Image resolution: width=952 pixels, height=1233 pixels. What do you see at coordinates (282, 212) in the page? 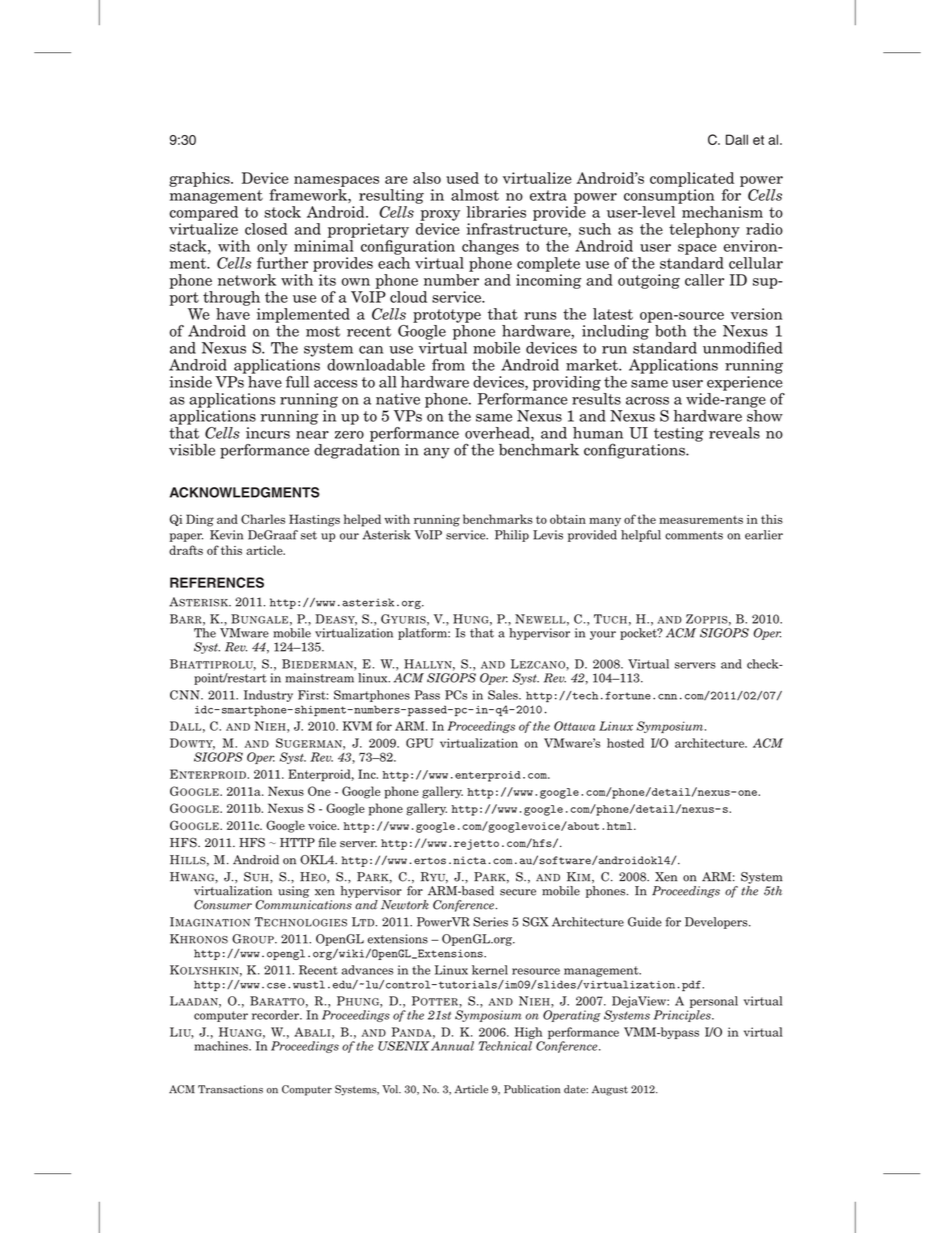
I see `stock` at bounding box center [282, 212].
